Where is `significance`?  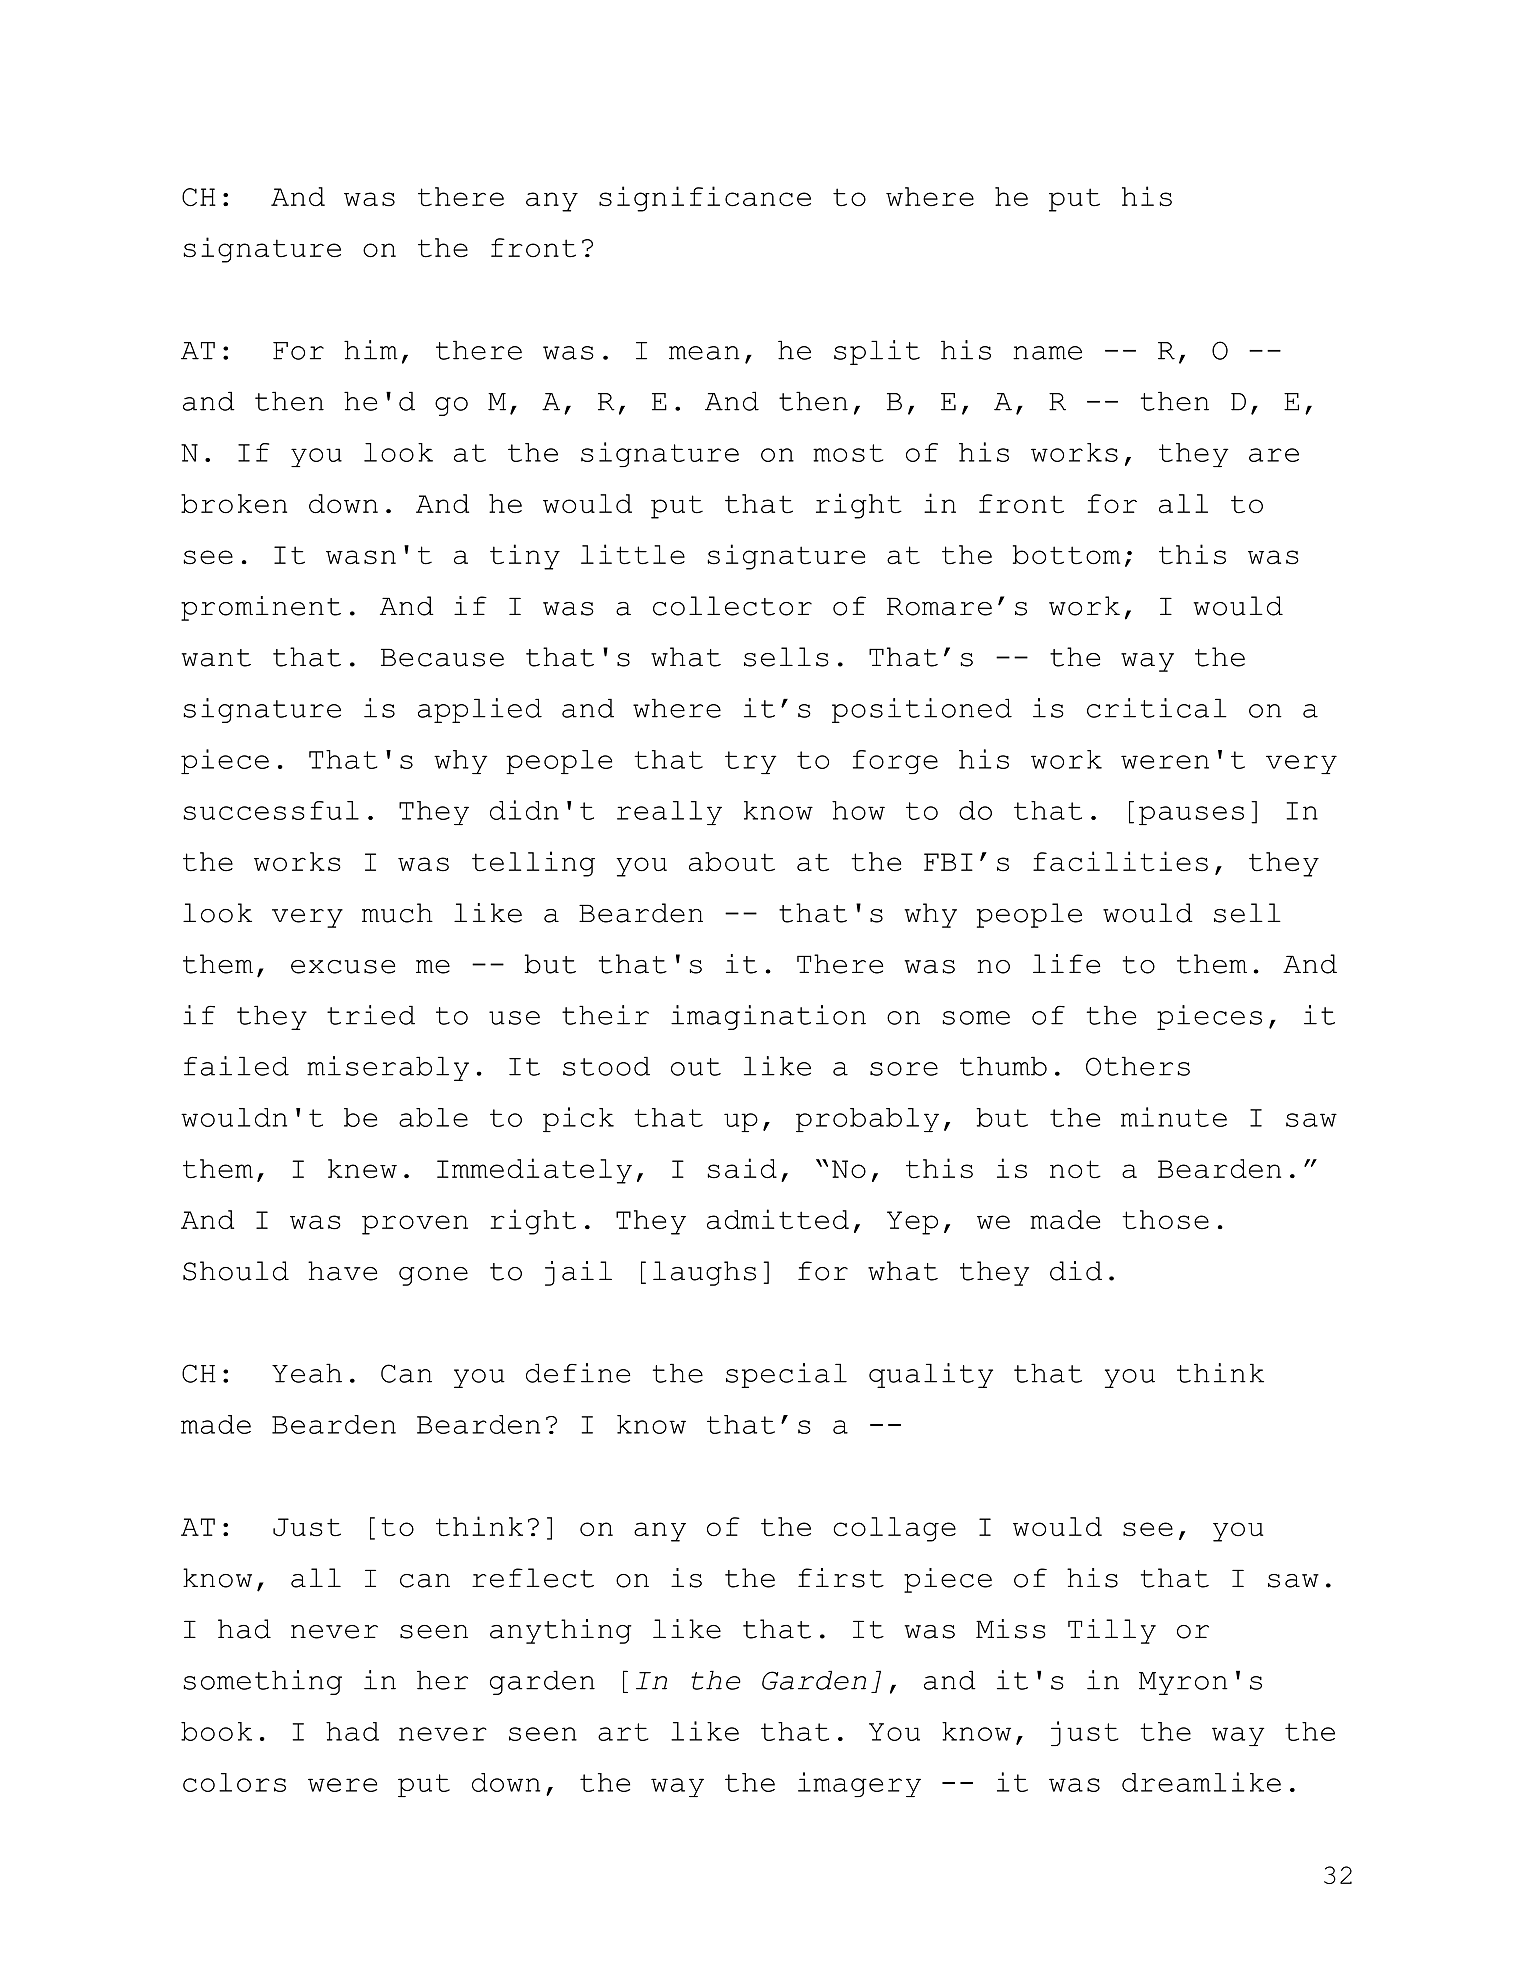
significance is located at coordinates (705, 199).
